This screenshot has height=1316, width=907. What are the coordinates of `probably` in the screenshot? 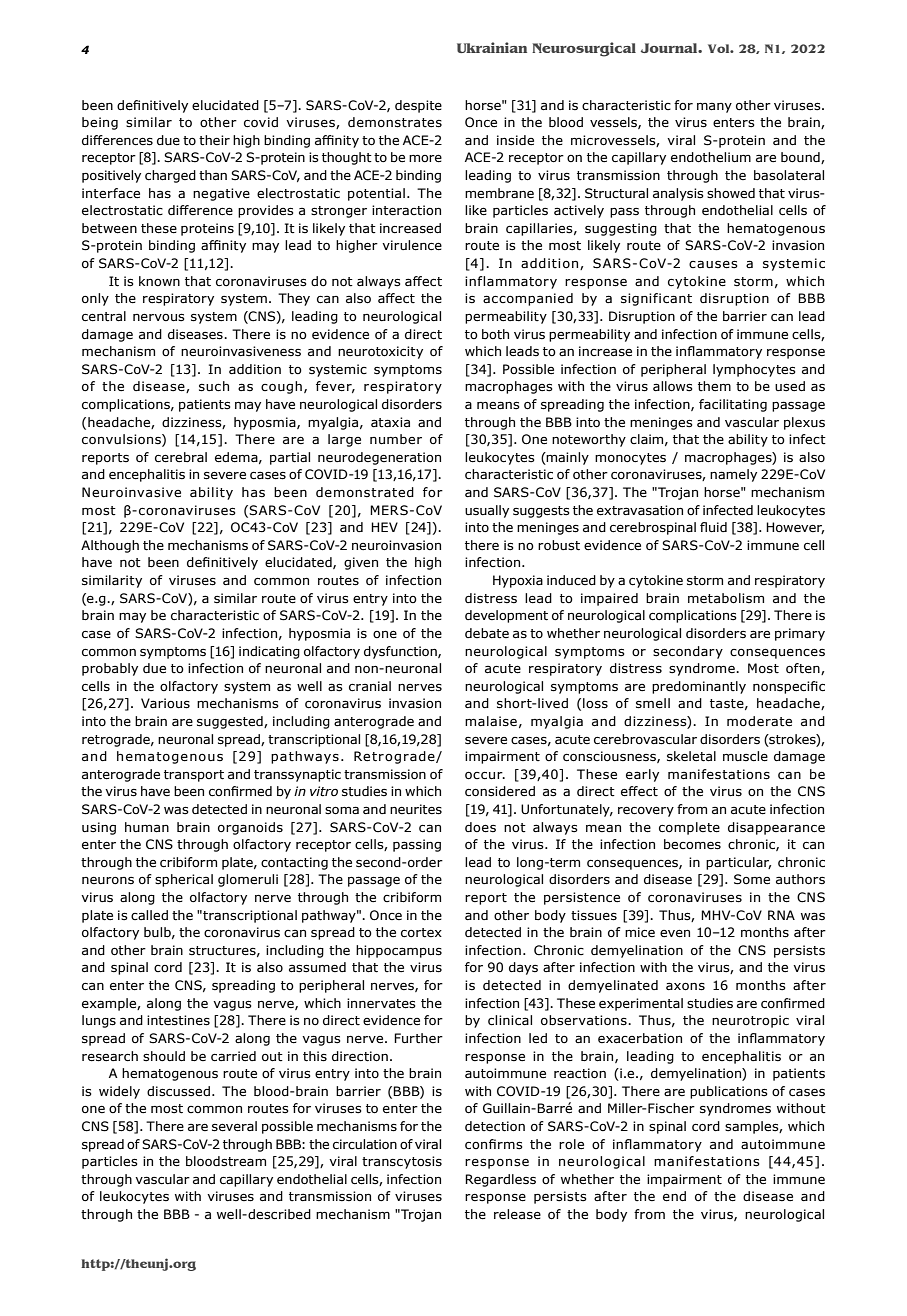 It's located at (110, 669).
